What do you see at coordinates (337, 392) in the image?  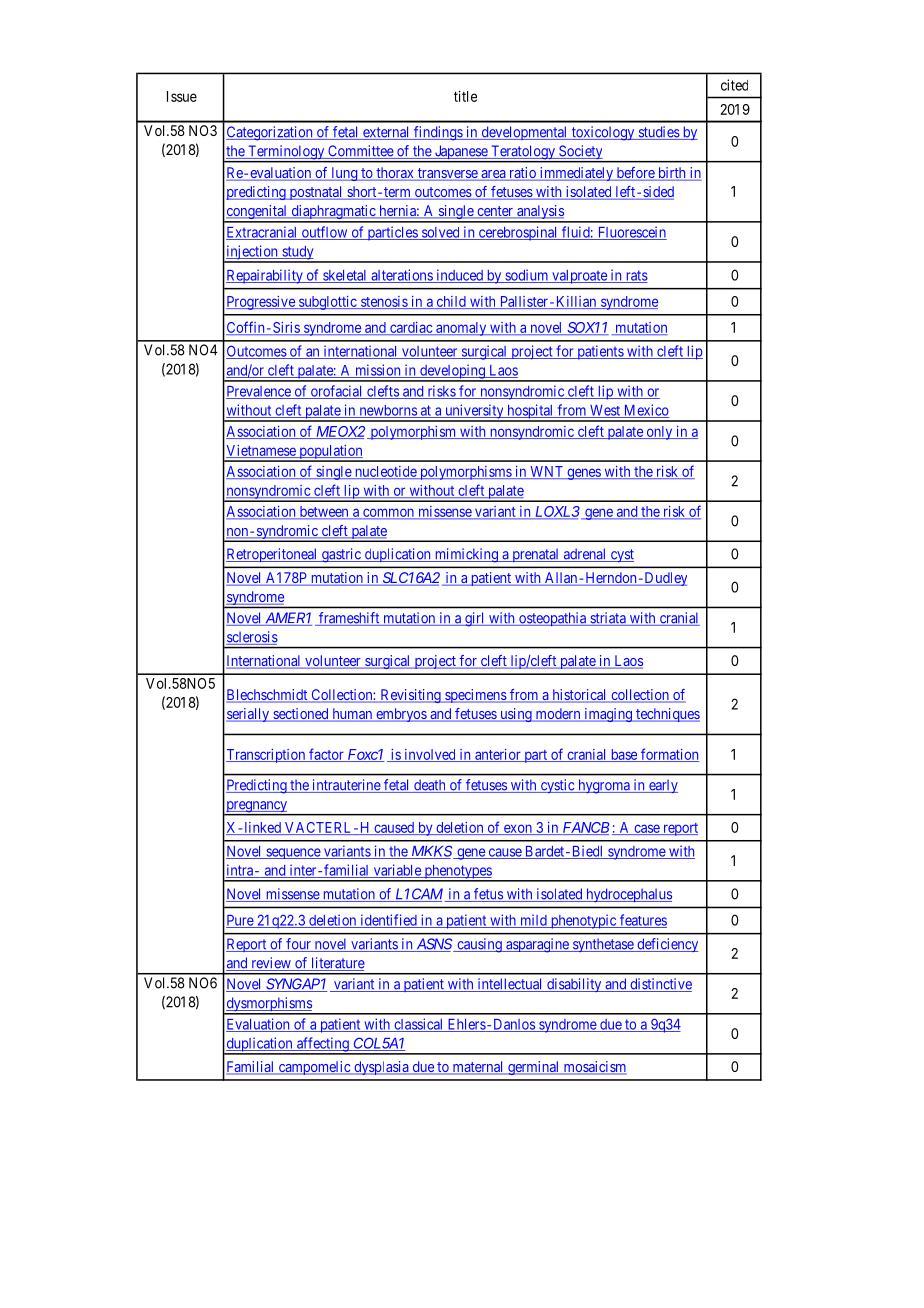 I see `orofacial` at bounding box center [337, 392].
